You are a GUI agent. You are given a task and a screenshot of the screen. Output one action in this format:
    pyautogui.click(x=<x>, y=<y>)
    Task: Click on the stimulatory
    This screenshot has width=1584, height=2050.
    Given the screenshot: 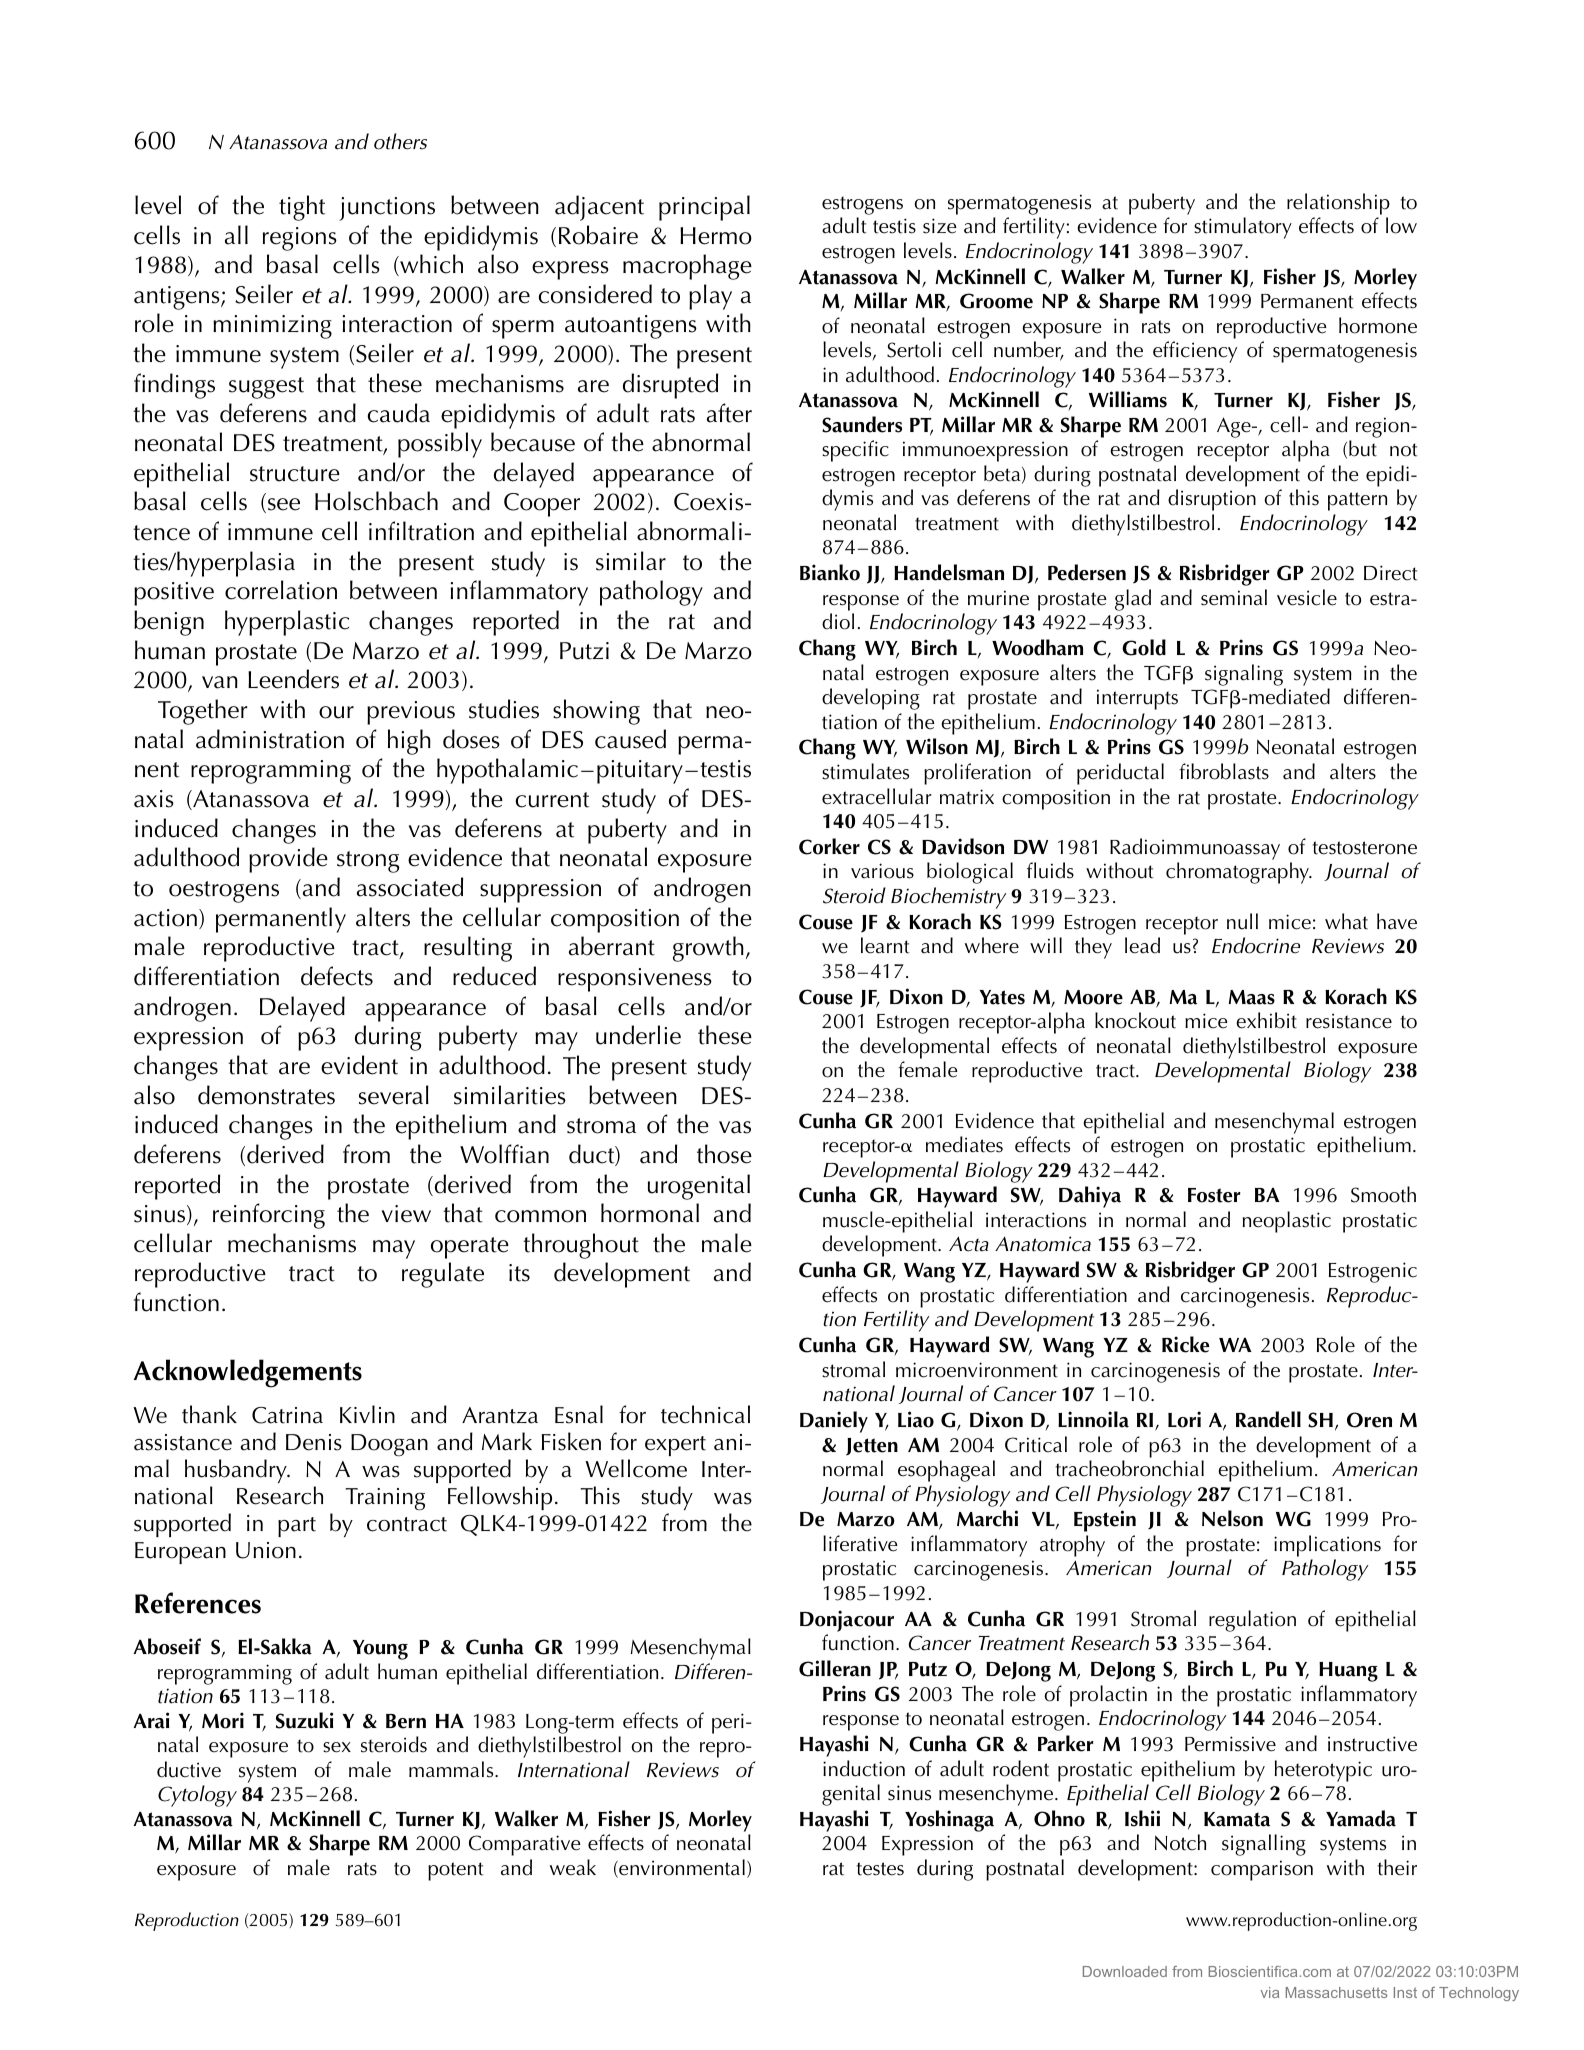 What is the action you would take?
    pyautogui.click(x=1243, y=228)
